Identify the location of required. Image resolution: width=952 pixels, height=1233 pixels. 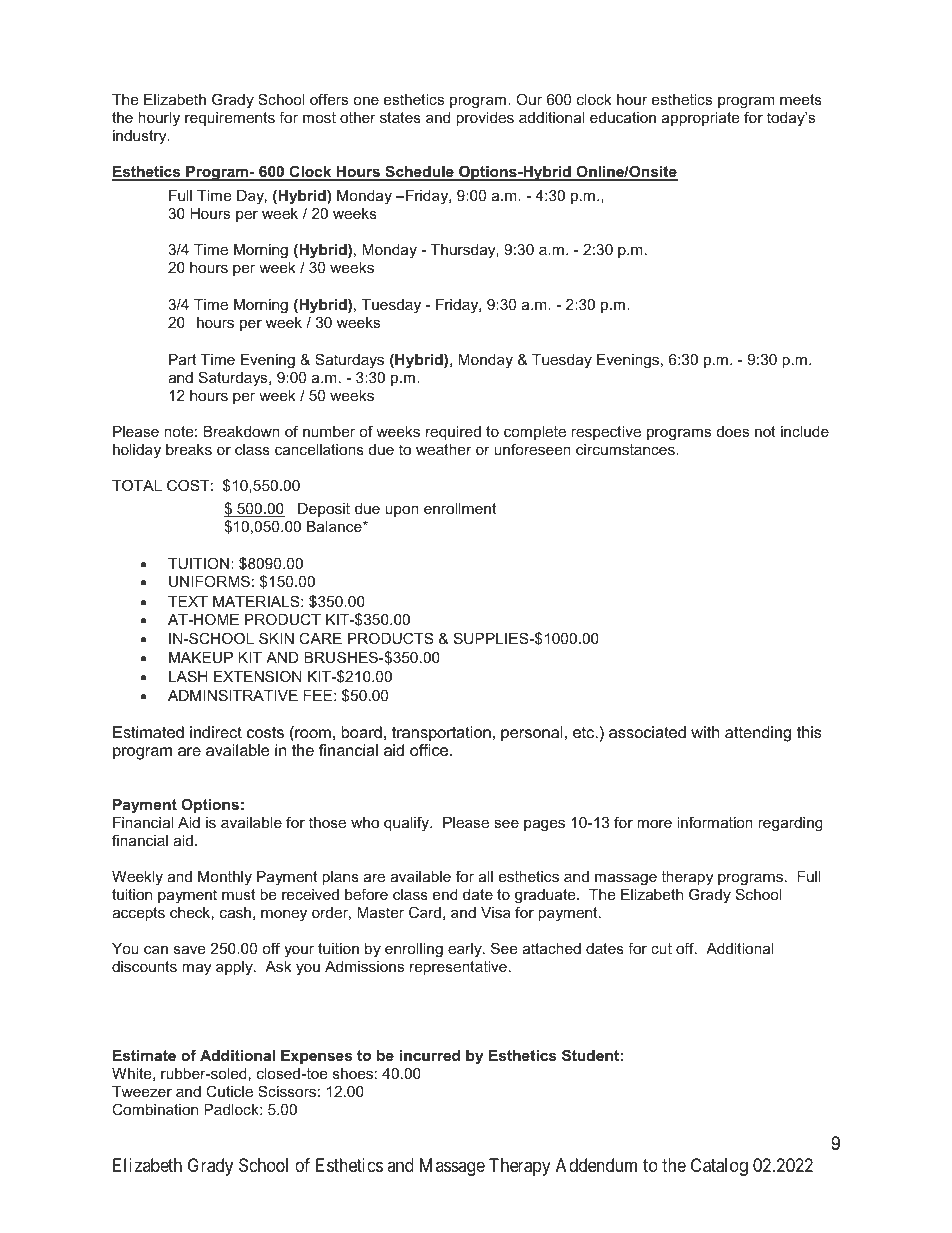
(453, 433).
